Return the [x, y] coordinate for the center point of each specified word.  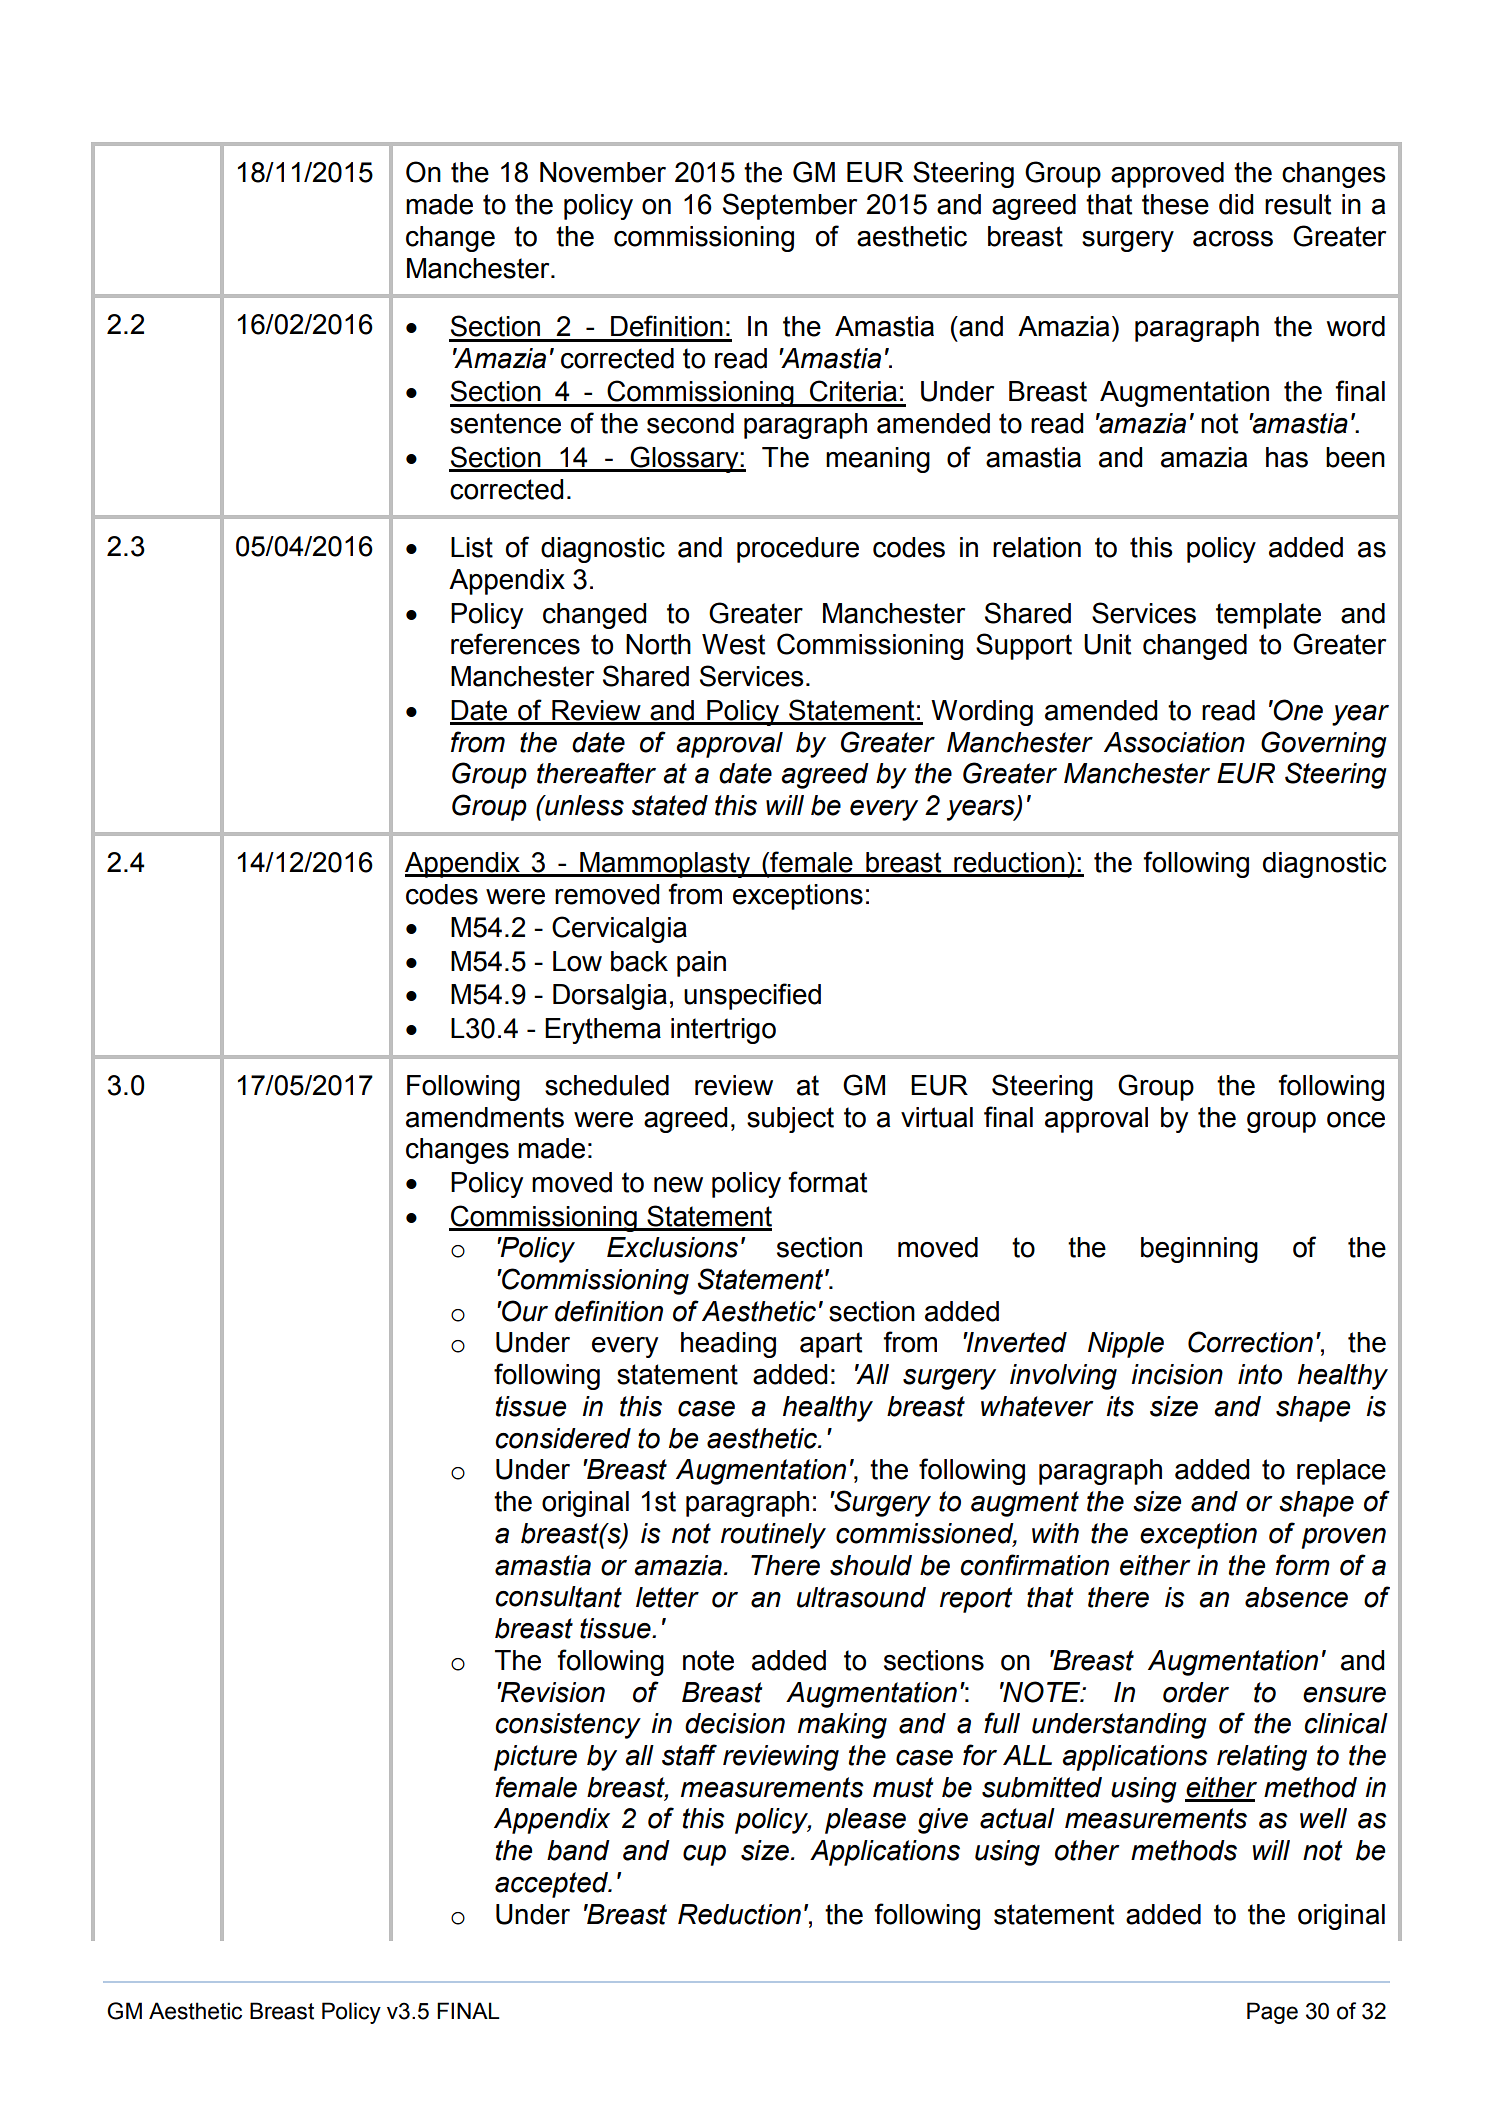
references [515, 644]
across [1233, 239]
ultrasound [861, 1597]
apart [831, 1345]
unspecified [752, 996]
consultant [558, 1597]
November [603, 172]
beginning [1199, 1250]
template [1268, 616]
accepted [552, 1885]
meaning [878, 460]
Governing [1324, 744]
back [639, 961]
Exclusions [672, 1247]
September [790, 206]
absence [1296, 1597]
